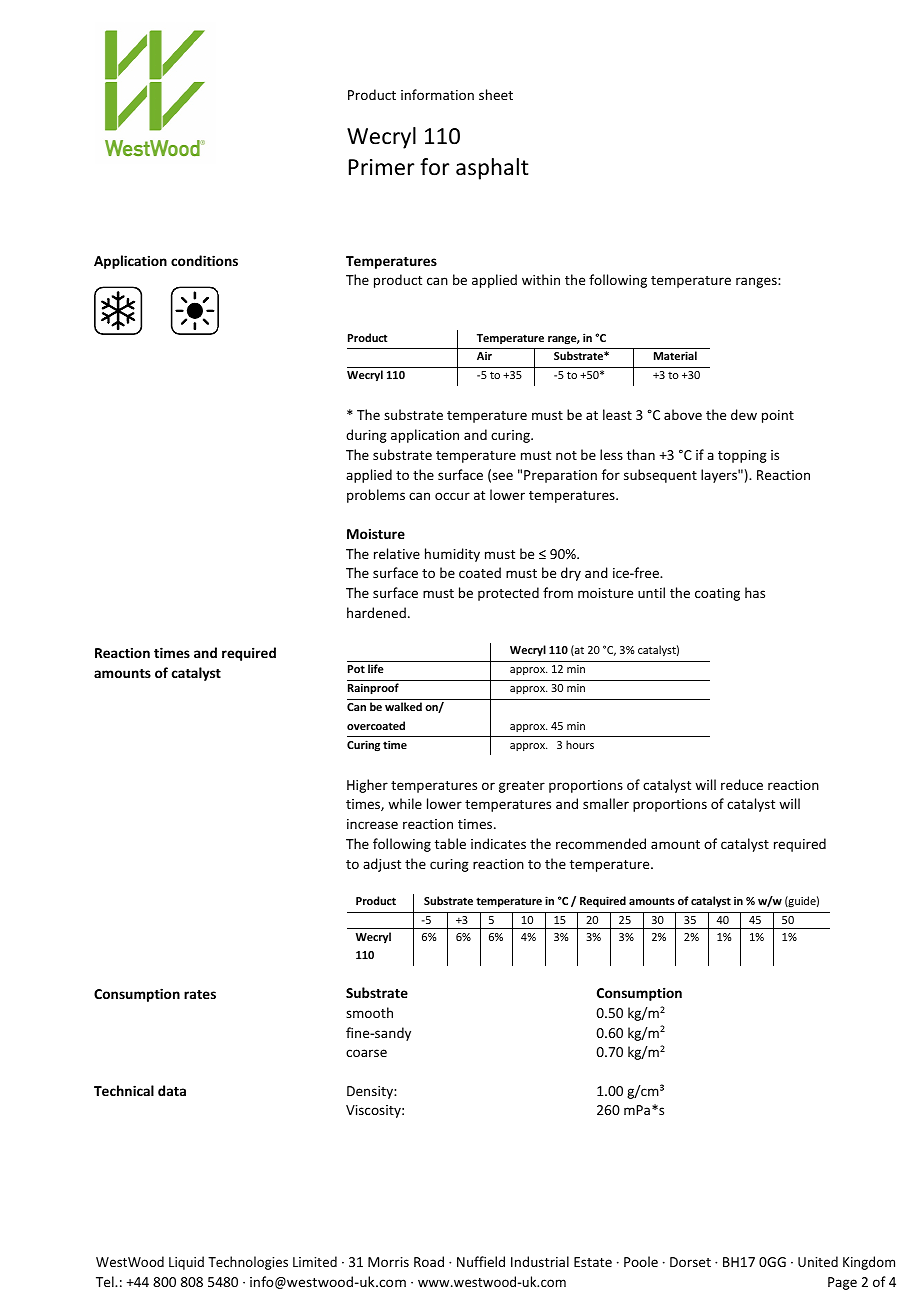 This screenshot has width=924, height=1308. Describe the element at coordinates (496, 94) in the screenshot. I see `sheet` at that location.
